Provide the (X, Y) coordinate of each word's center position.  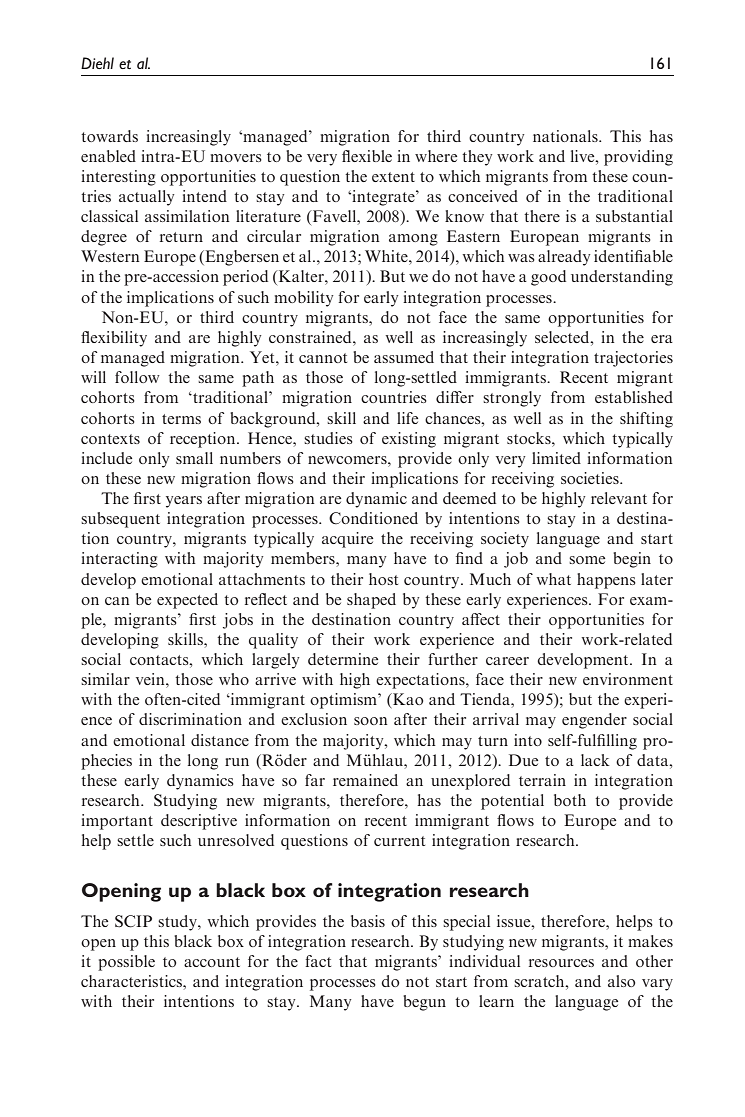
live (584, 156)
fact (318, 961)
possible (126, 963)
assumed (404, 357)
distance (220, 740)
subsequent (120, 520)
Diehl (97, 63)
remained (365, 780)
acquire (347, 540)
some (587, 560)
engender (594, 721)
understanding (622, 278)
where (436, 156)
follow (137, 377)
